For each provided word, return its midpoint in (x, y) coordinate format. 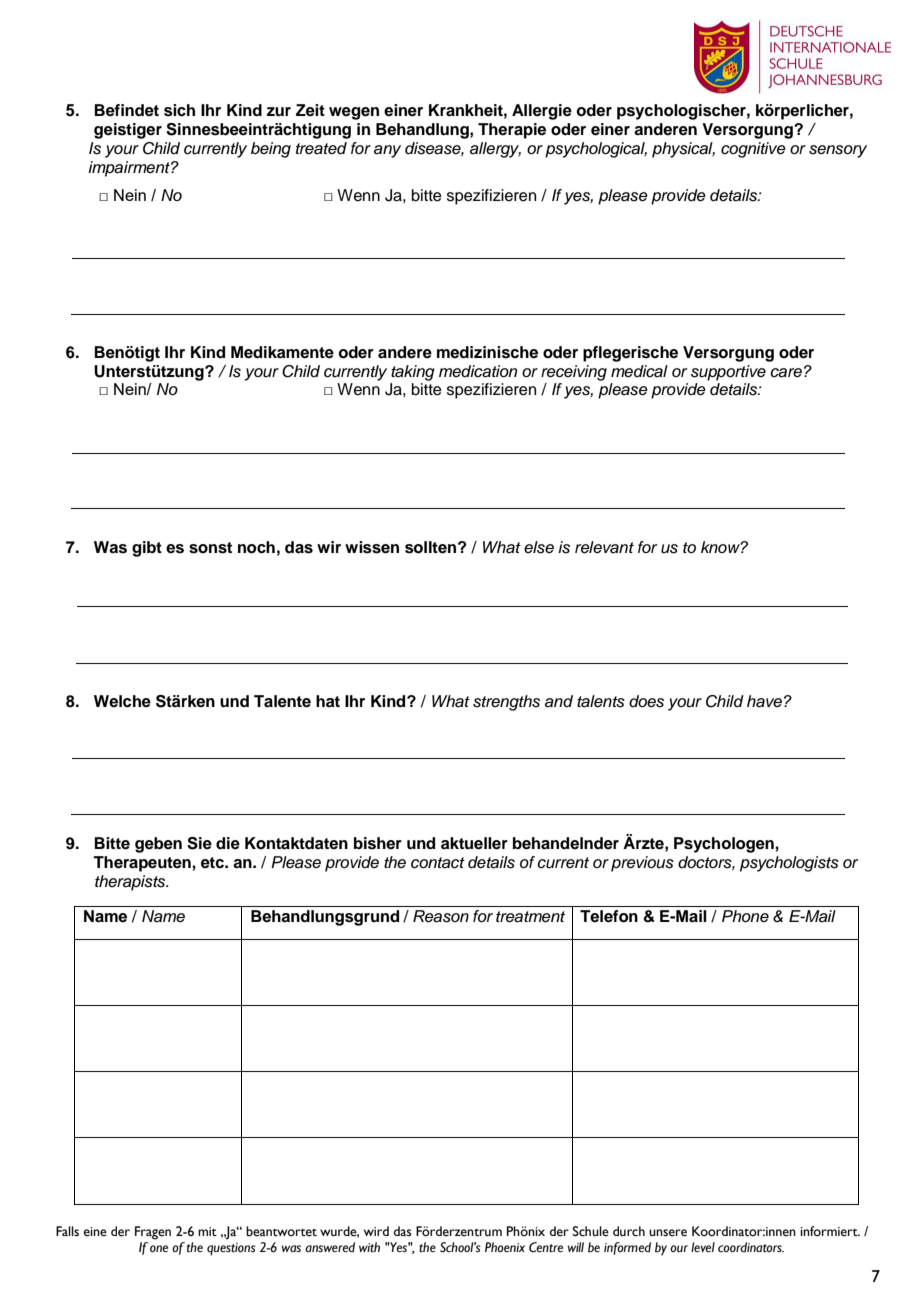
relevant (604, 547)
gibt (147, 549)
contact (438, 863)
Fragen (153, 1233)
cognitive (753, 150)
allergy (495, 150)
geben (158, 845)
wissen (372, 547)
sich (179, 110)
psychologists (789, 864)
